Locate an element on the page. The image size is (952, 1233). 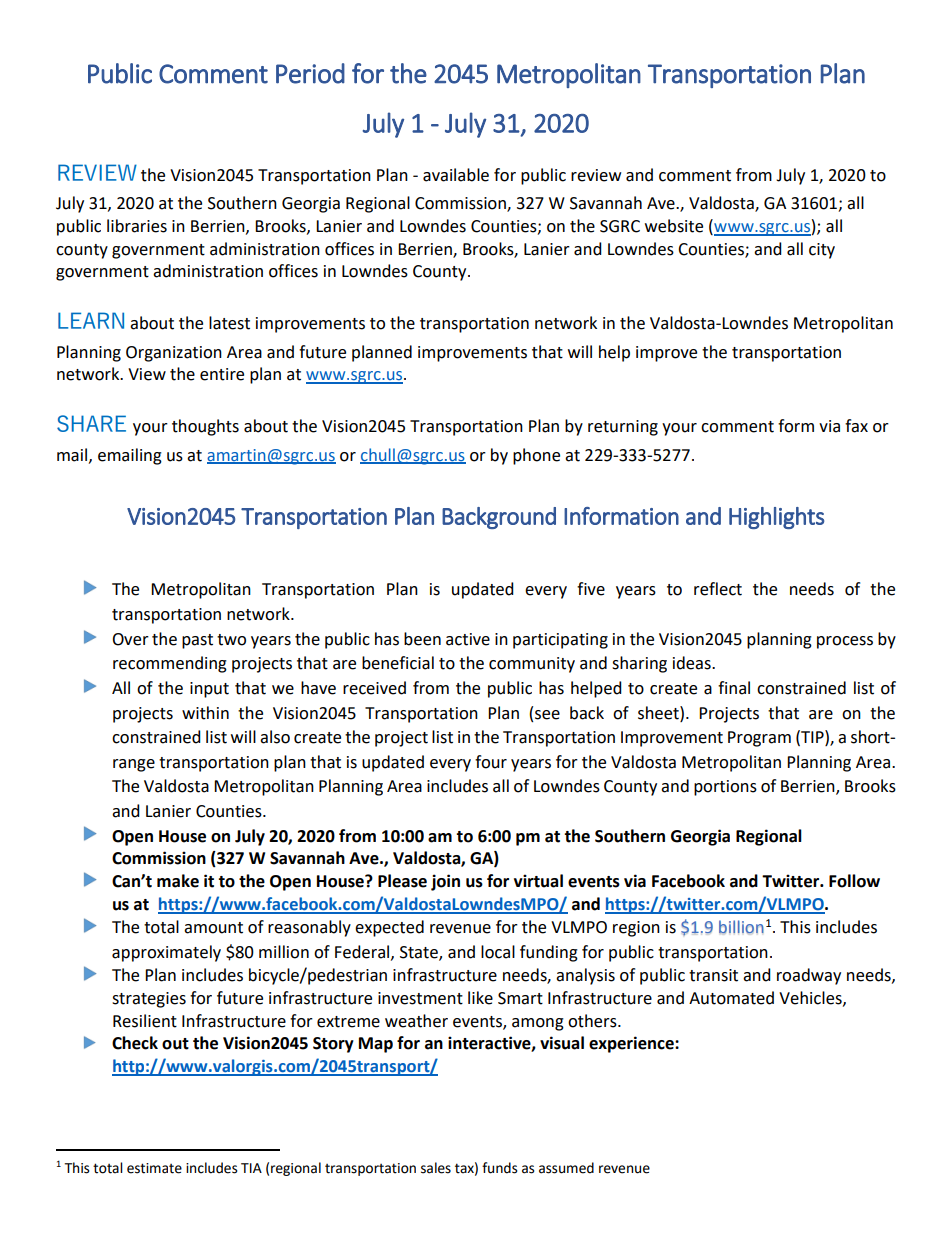
past is located at coordinates (197, 641).
